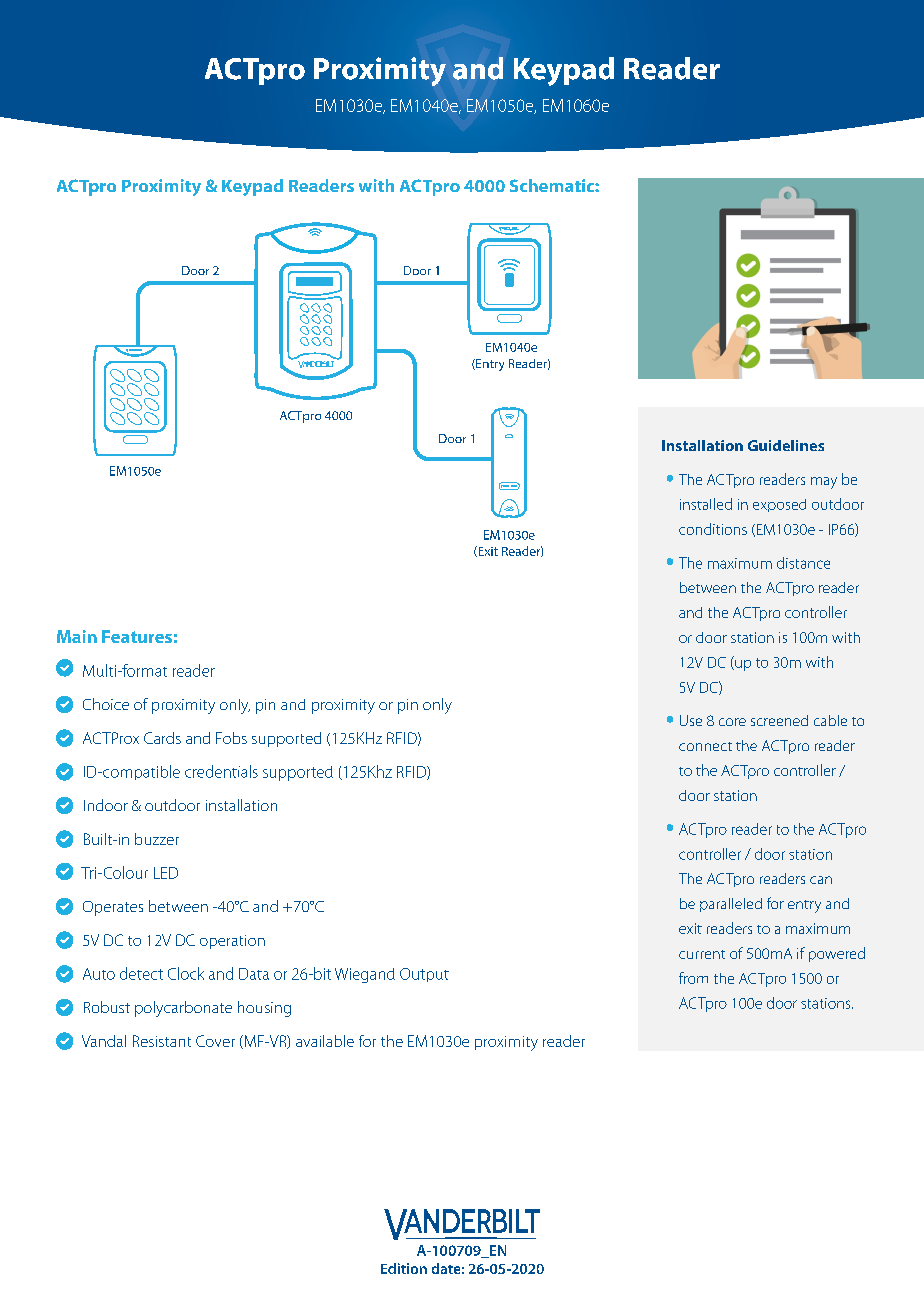  What do you see at coordinates (424, 975) in the document?
I see `Output` at bounding box center [424, 975].
